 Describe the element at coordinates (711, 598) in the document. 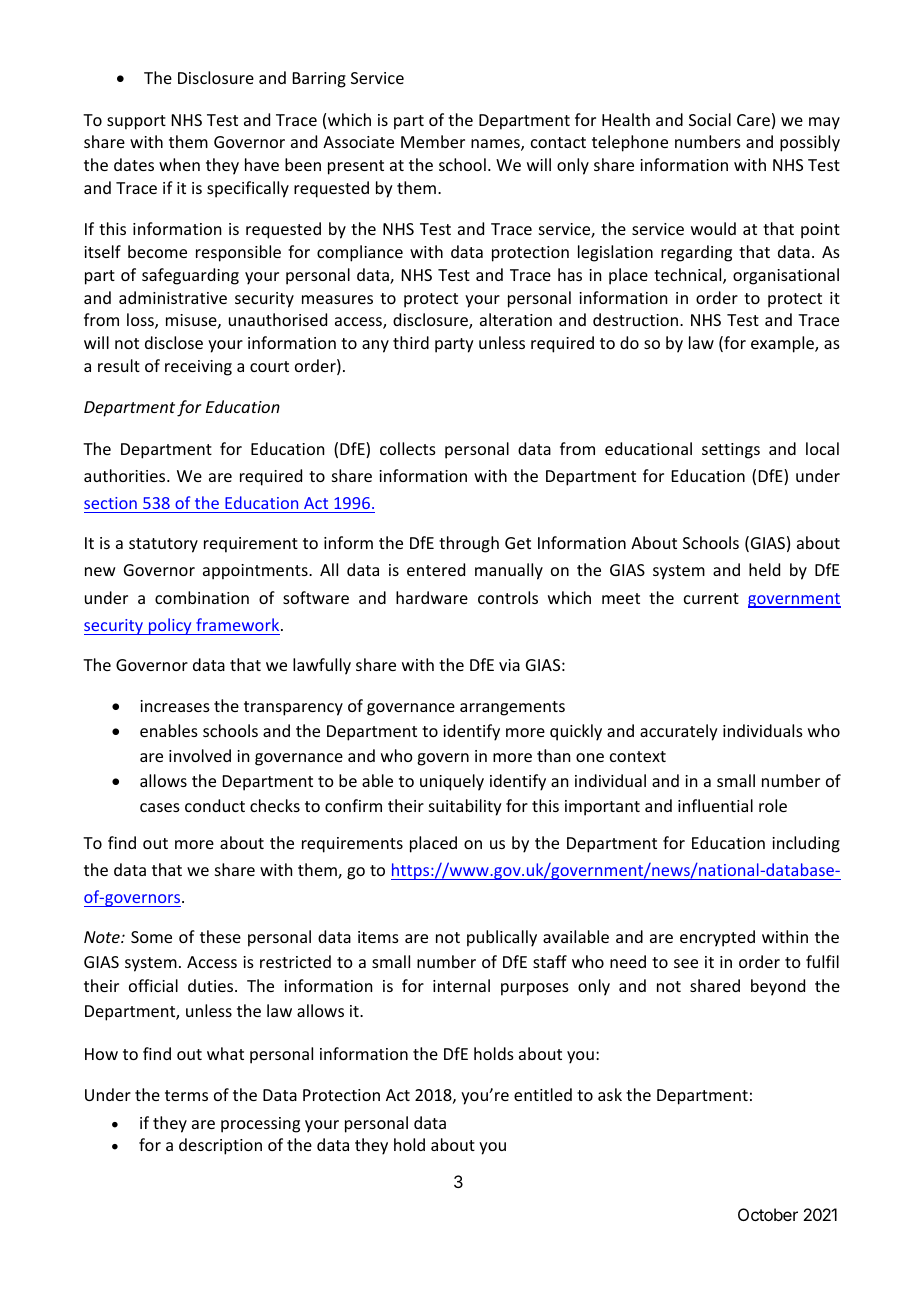

I see `current` at that location.
